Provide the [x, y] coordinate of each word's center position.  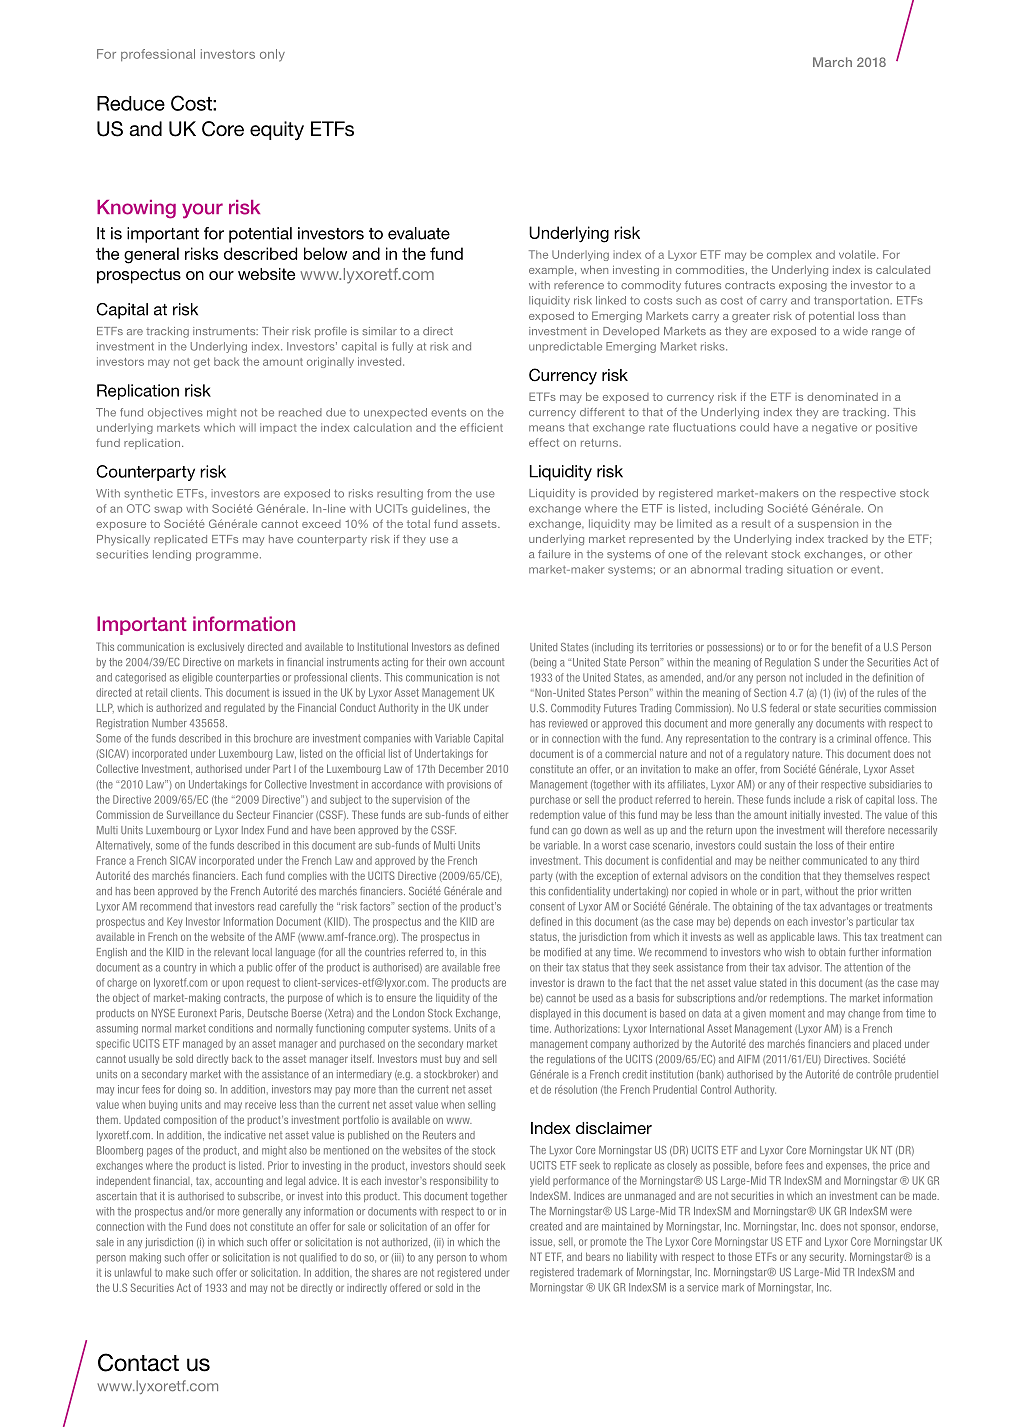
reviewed [568, 723]
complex [789, 255]
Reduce [131, 103]
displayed [550, 1014]
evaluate [419, 233]
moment [787, 1013]
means [547, 428]
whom [493, 1257]
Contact [138, 1362]
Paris [232, 1014]
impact [278, 428]
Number [169, 723]
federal [784, 708]
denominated [842, 397]
